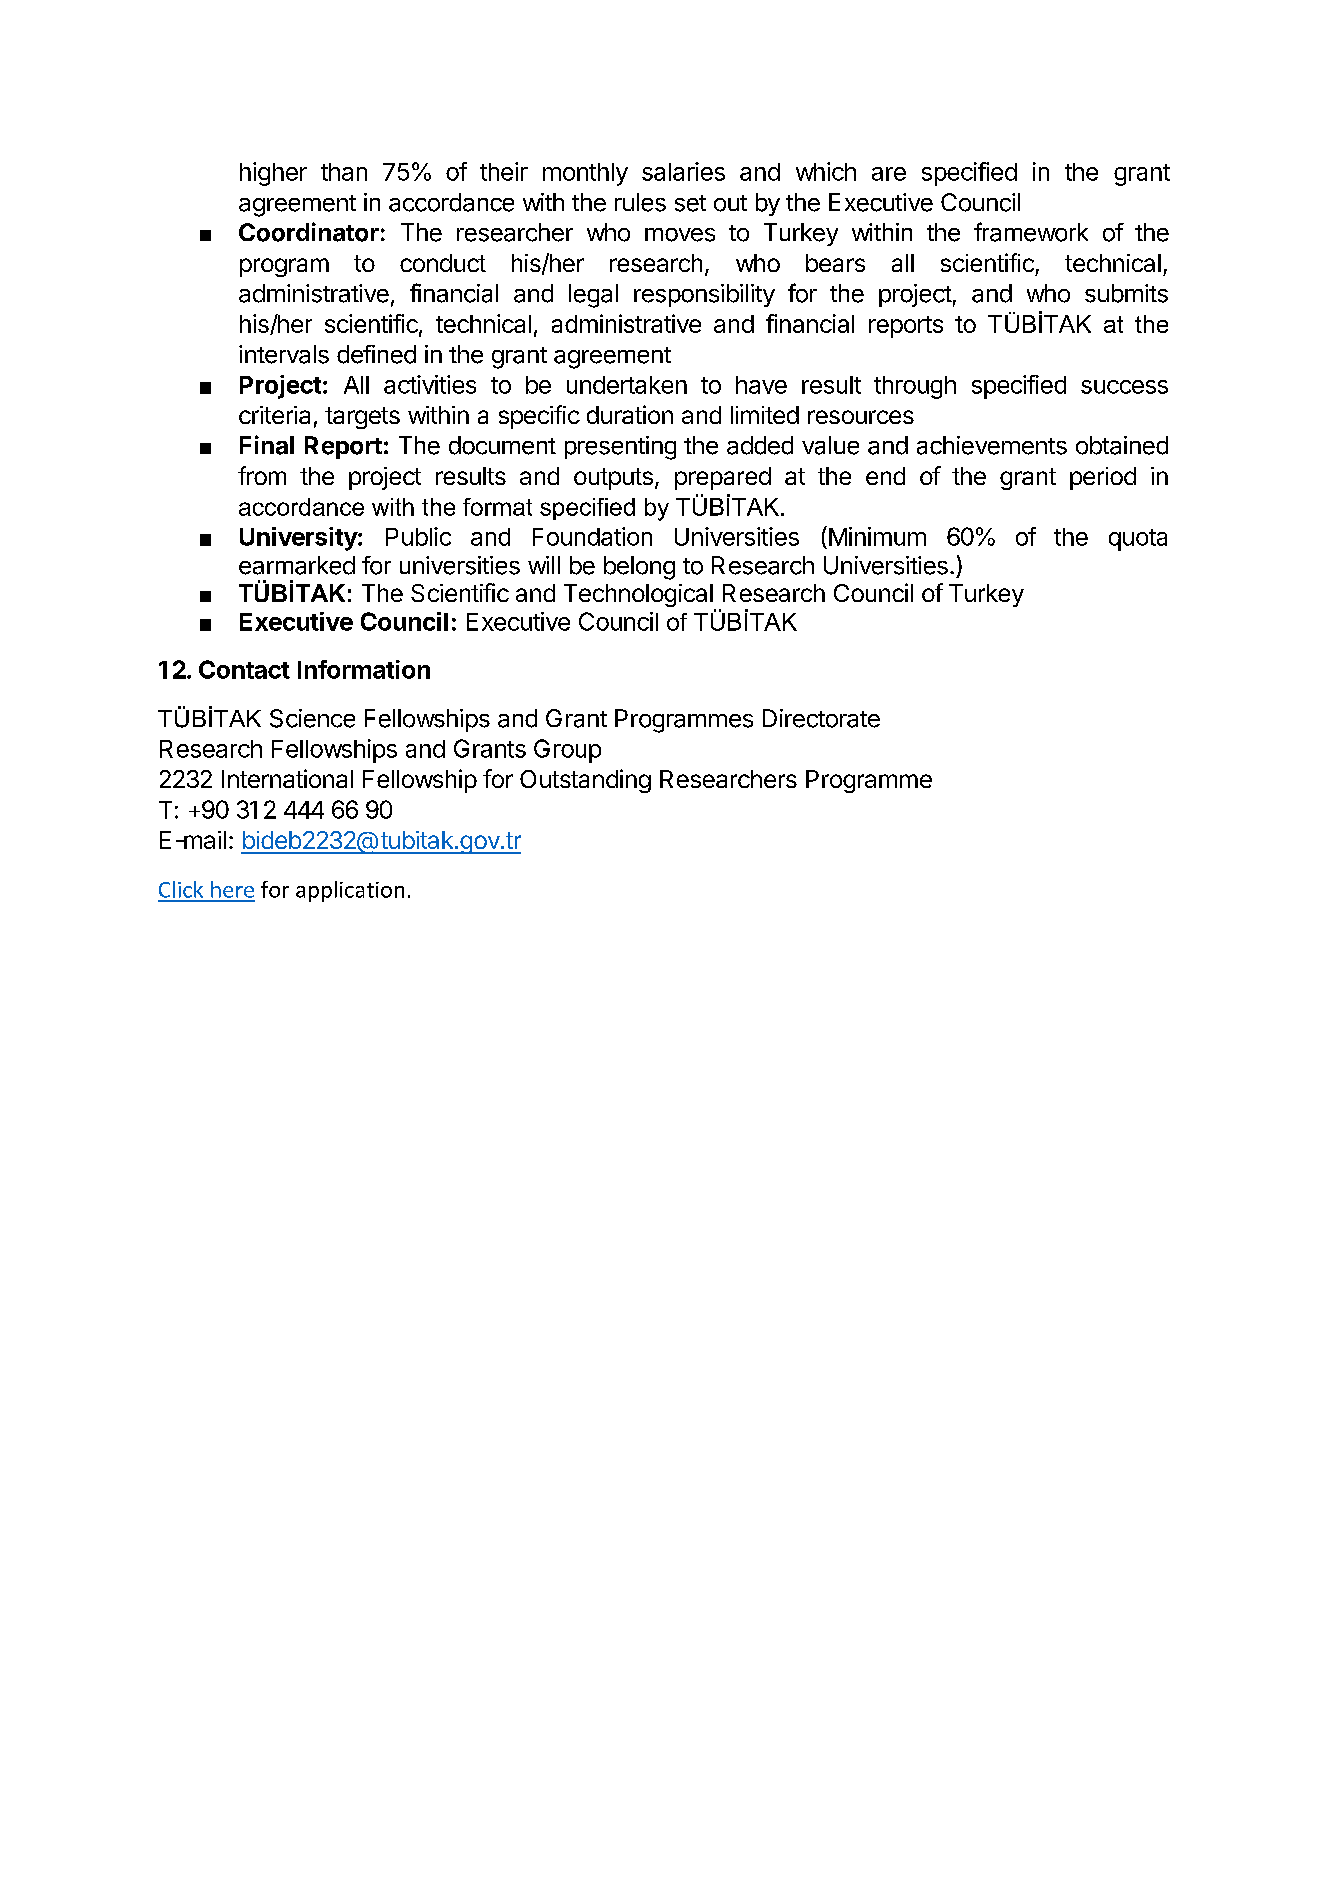 Image resolution: width=1327 pixels, height=1877 pixels. I want to click on Contact, so click(244, 669).
